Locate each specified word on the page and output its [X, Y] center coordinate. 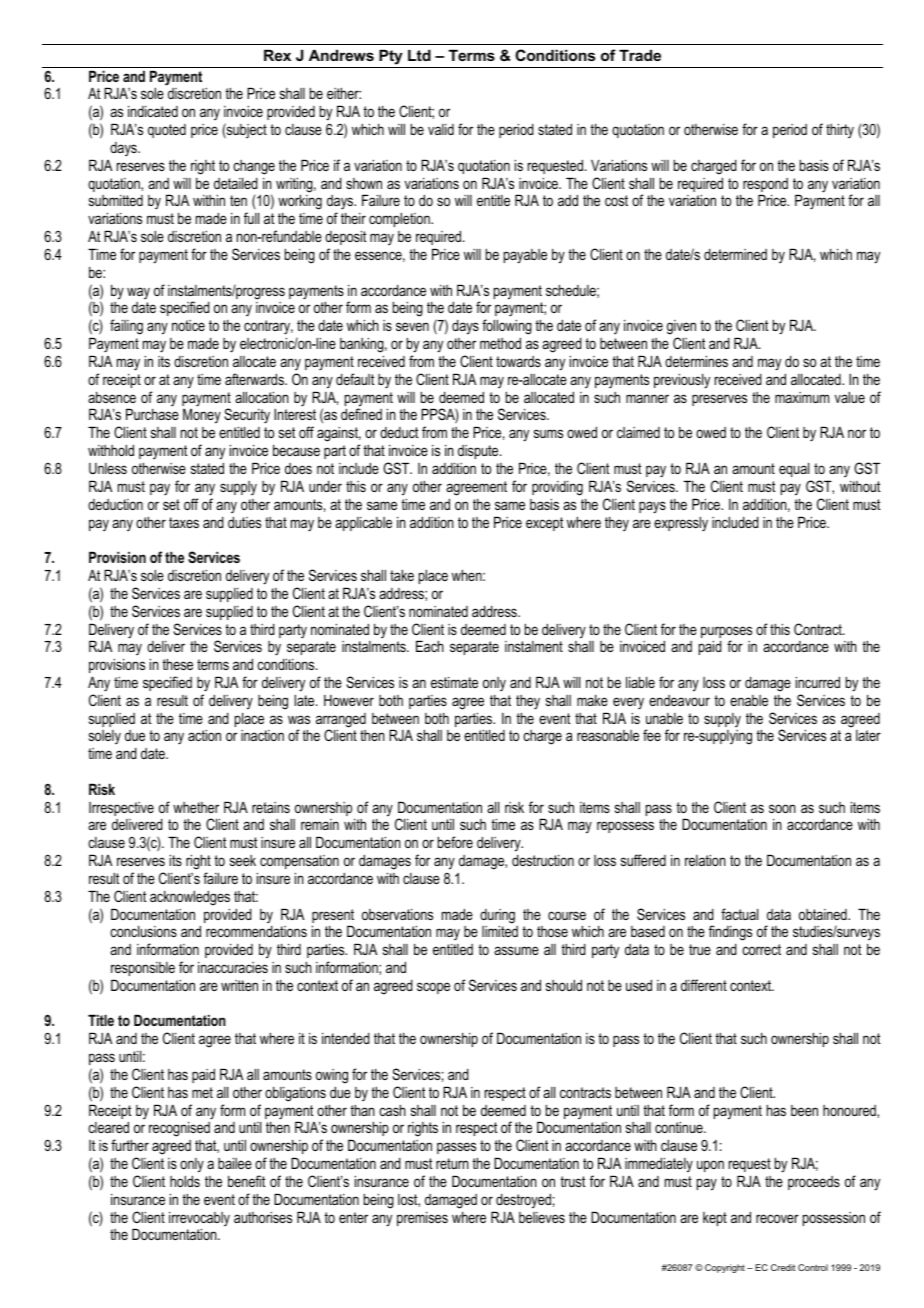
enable [749, 700]
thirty [840, 130]
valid [441, 129]
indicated [153, 111]
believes [542, 1217]
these [177, 664]
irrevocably [199, 1220]
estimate [454, 682]
